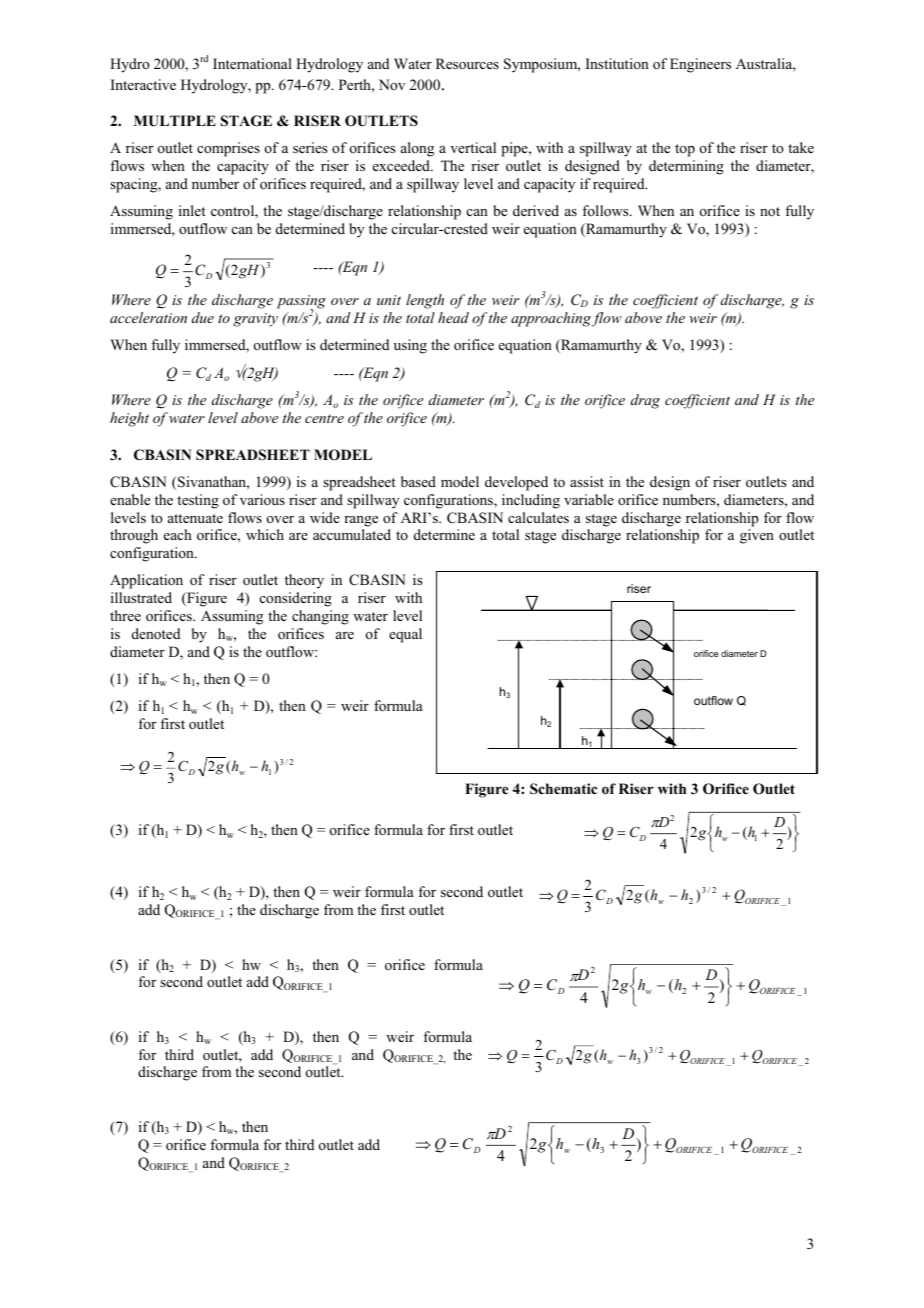 The width and height of the image is (924, 1308). I want to click on Resources, so click(467, 64).
